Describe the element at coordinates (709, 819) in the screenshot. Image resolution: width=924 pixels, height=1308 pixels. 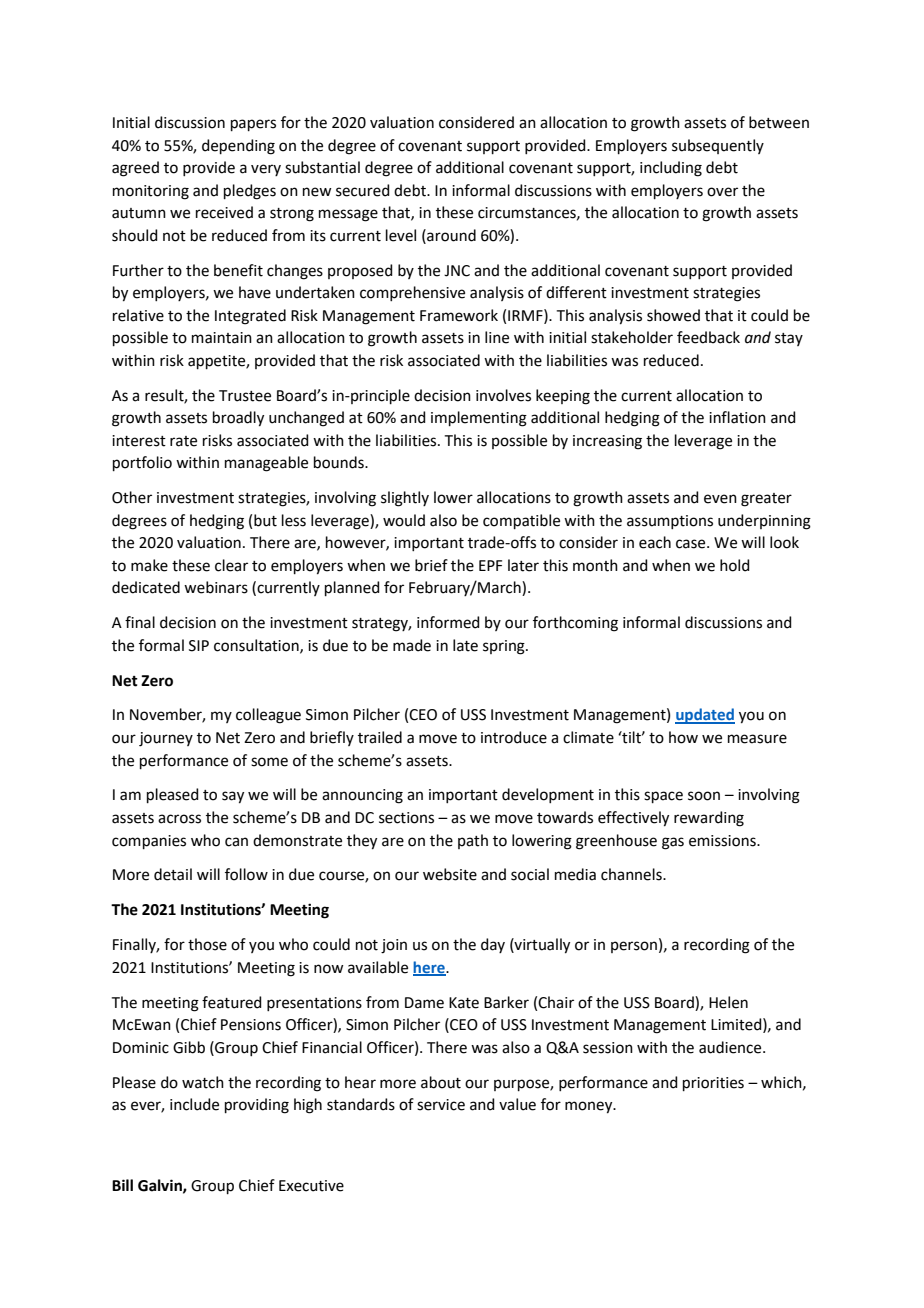
I see `rewarding` at that location.
